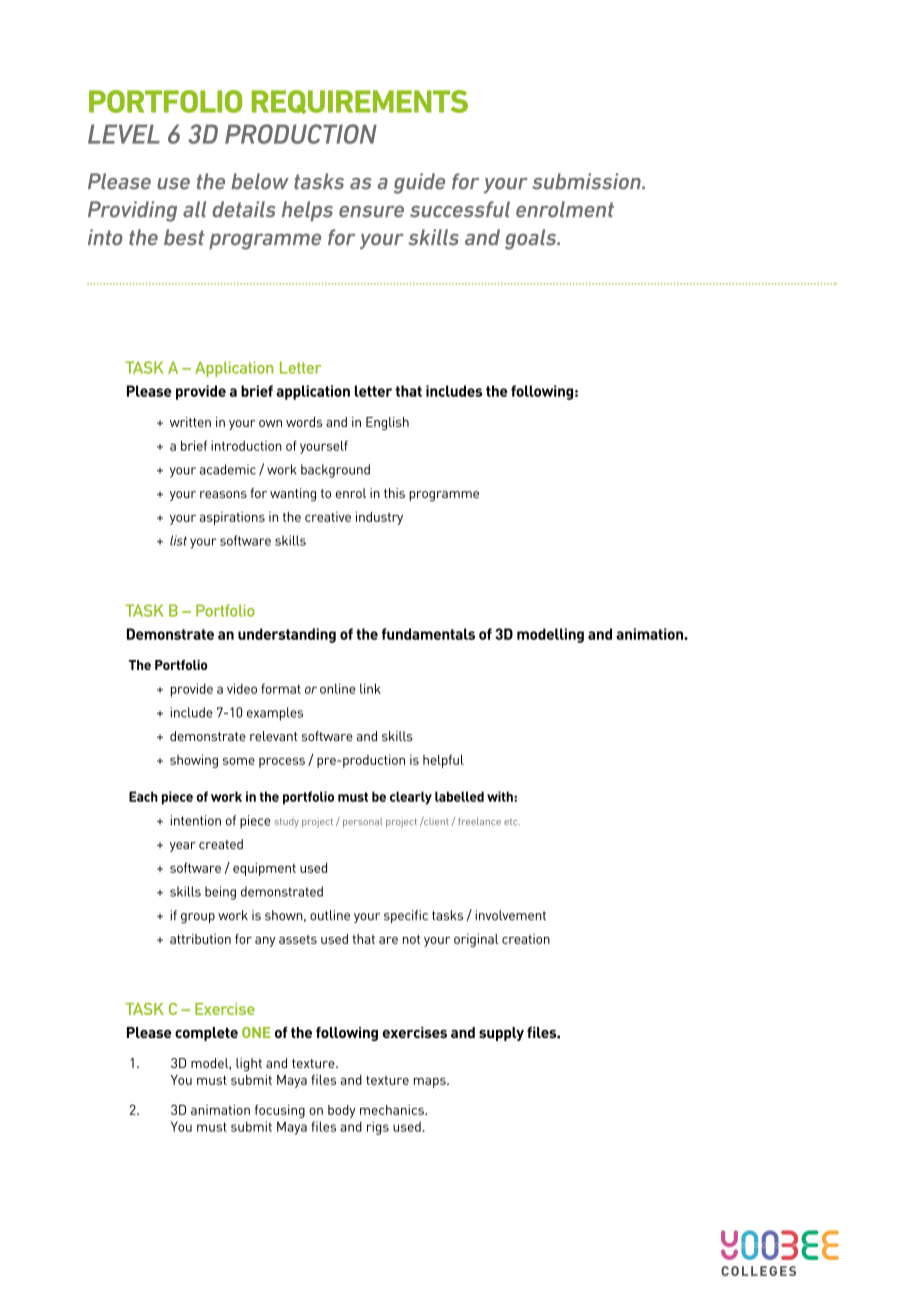  I want to click on understanding, so click(287, 635).
